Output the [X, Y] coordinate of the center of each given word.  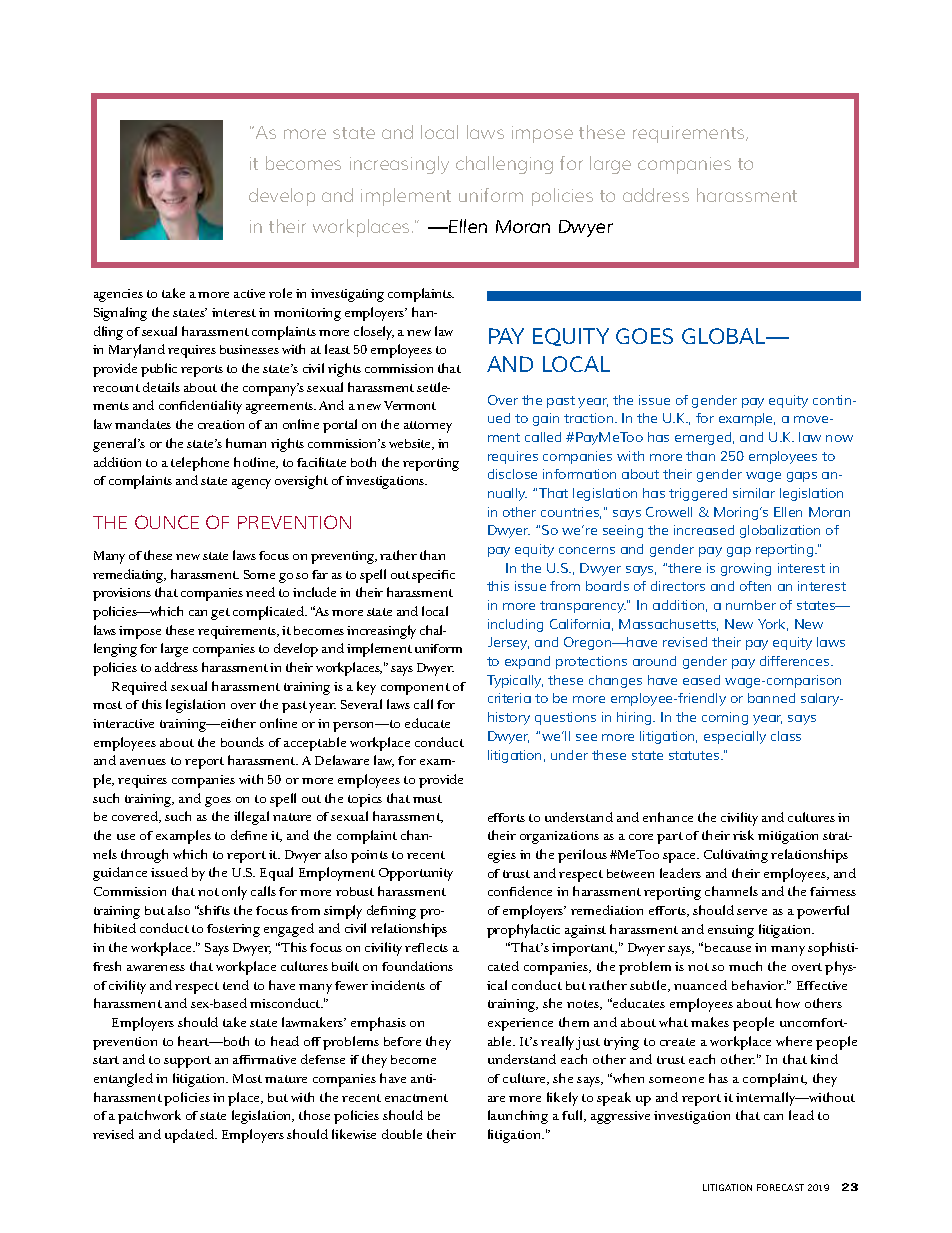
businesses [249, 349]
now [839, 438]
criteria [509, 698]
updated [191, 1136]
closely [374, 333]
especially [735, 737]
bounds [242, 742]
